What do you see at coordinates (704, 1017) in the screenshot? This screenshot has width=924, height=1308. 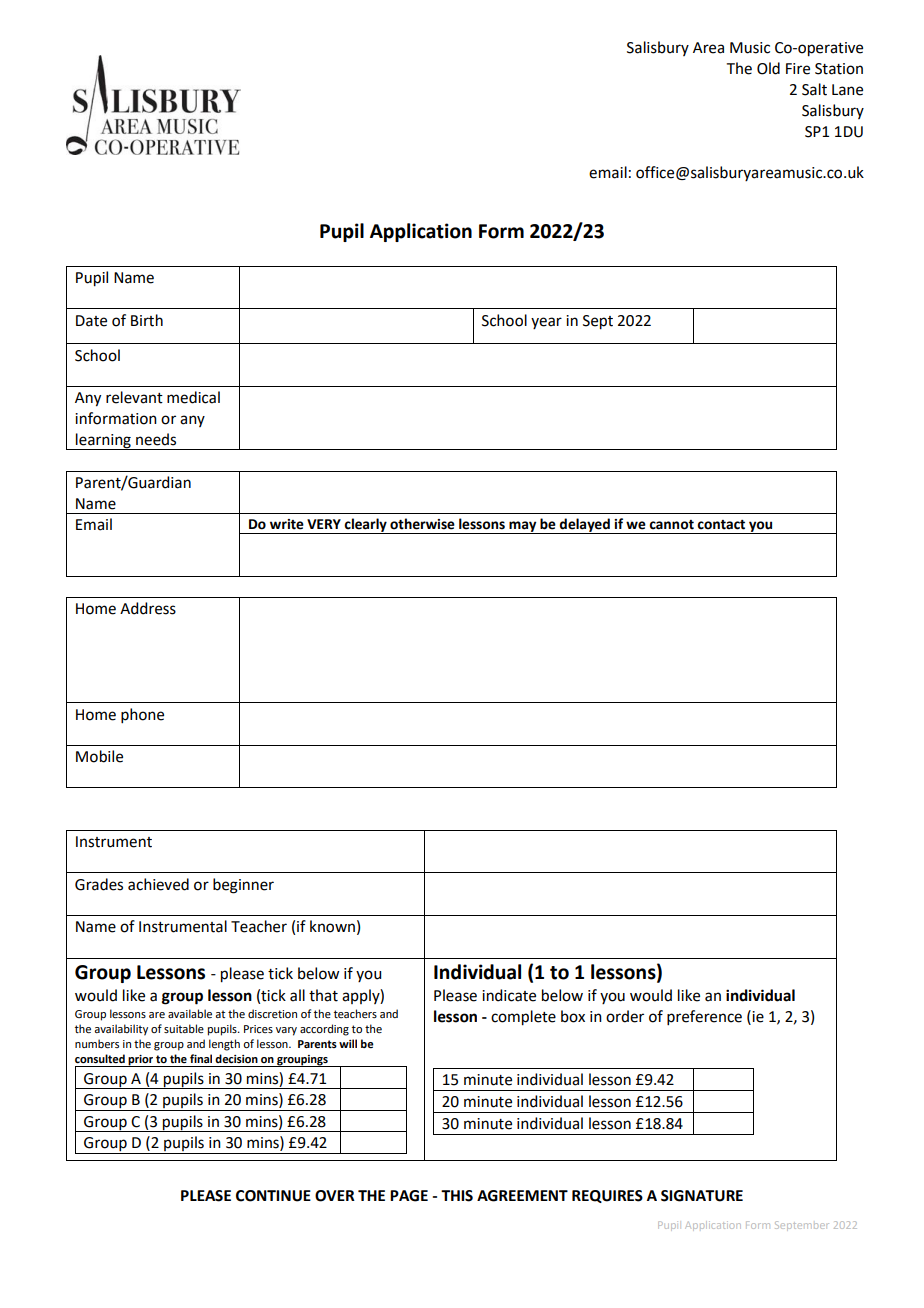 I see `preference` at bounding box center [704, 1017].
